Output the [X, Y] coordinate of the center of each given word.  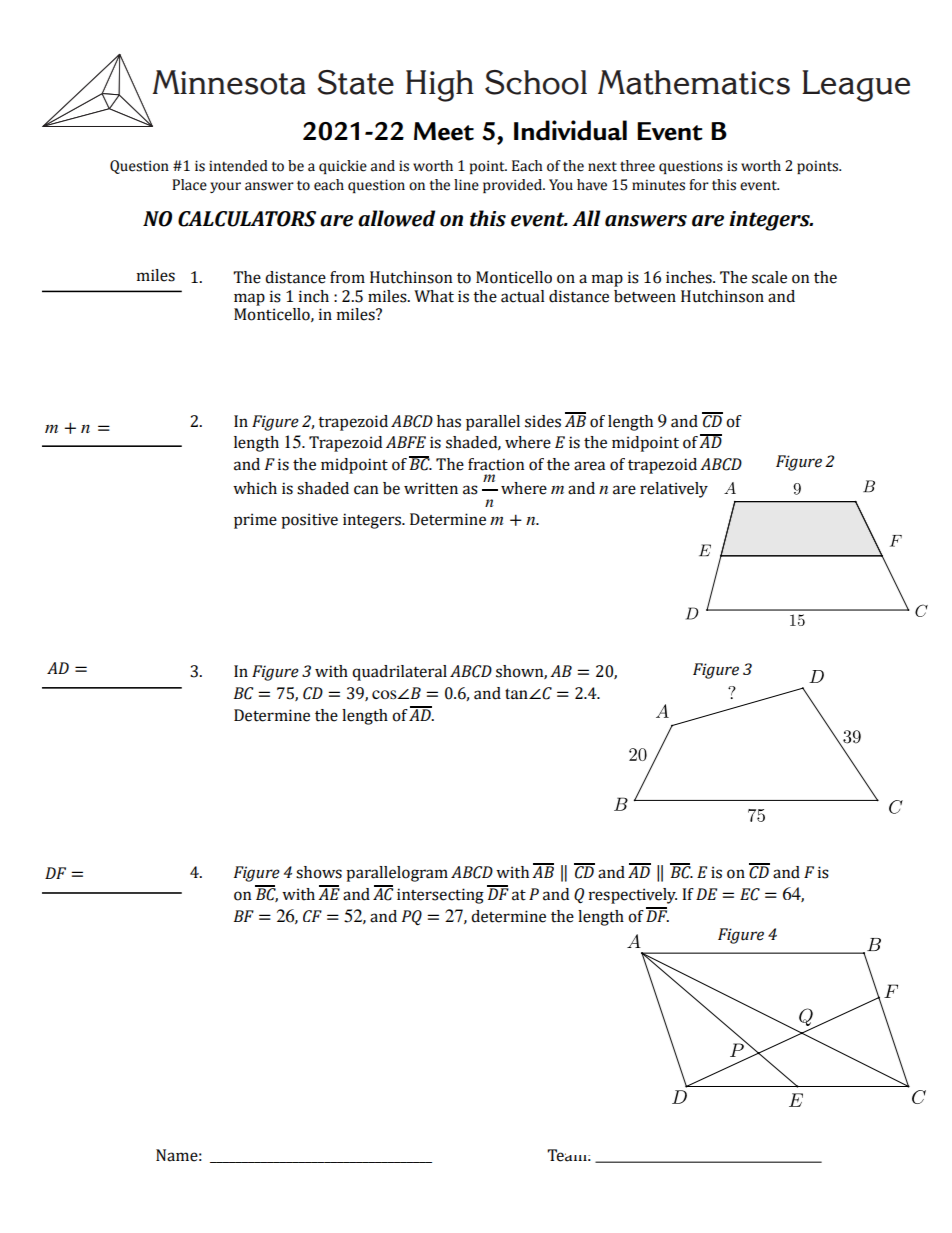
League [856, 86]
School [536, 82]
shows [319, 872]
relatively [674, 490]
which [255, 488]
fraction [496, 464]
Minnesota [229, 82]
